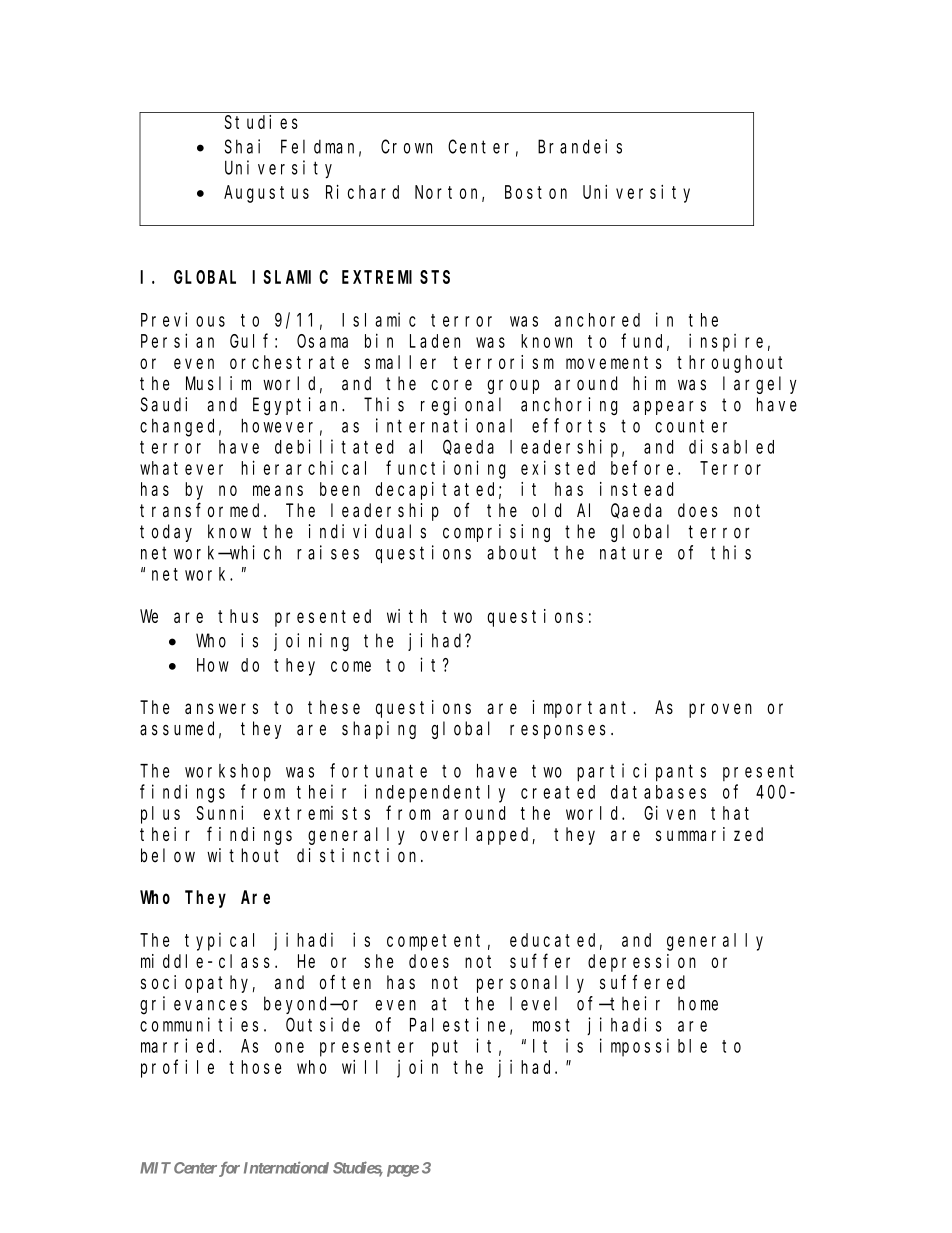 The width and height of the screenshot is (952, 1233). I want to click on personally, so click(530, 984).
